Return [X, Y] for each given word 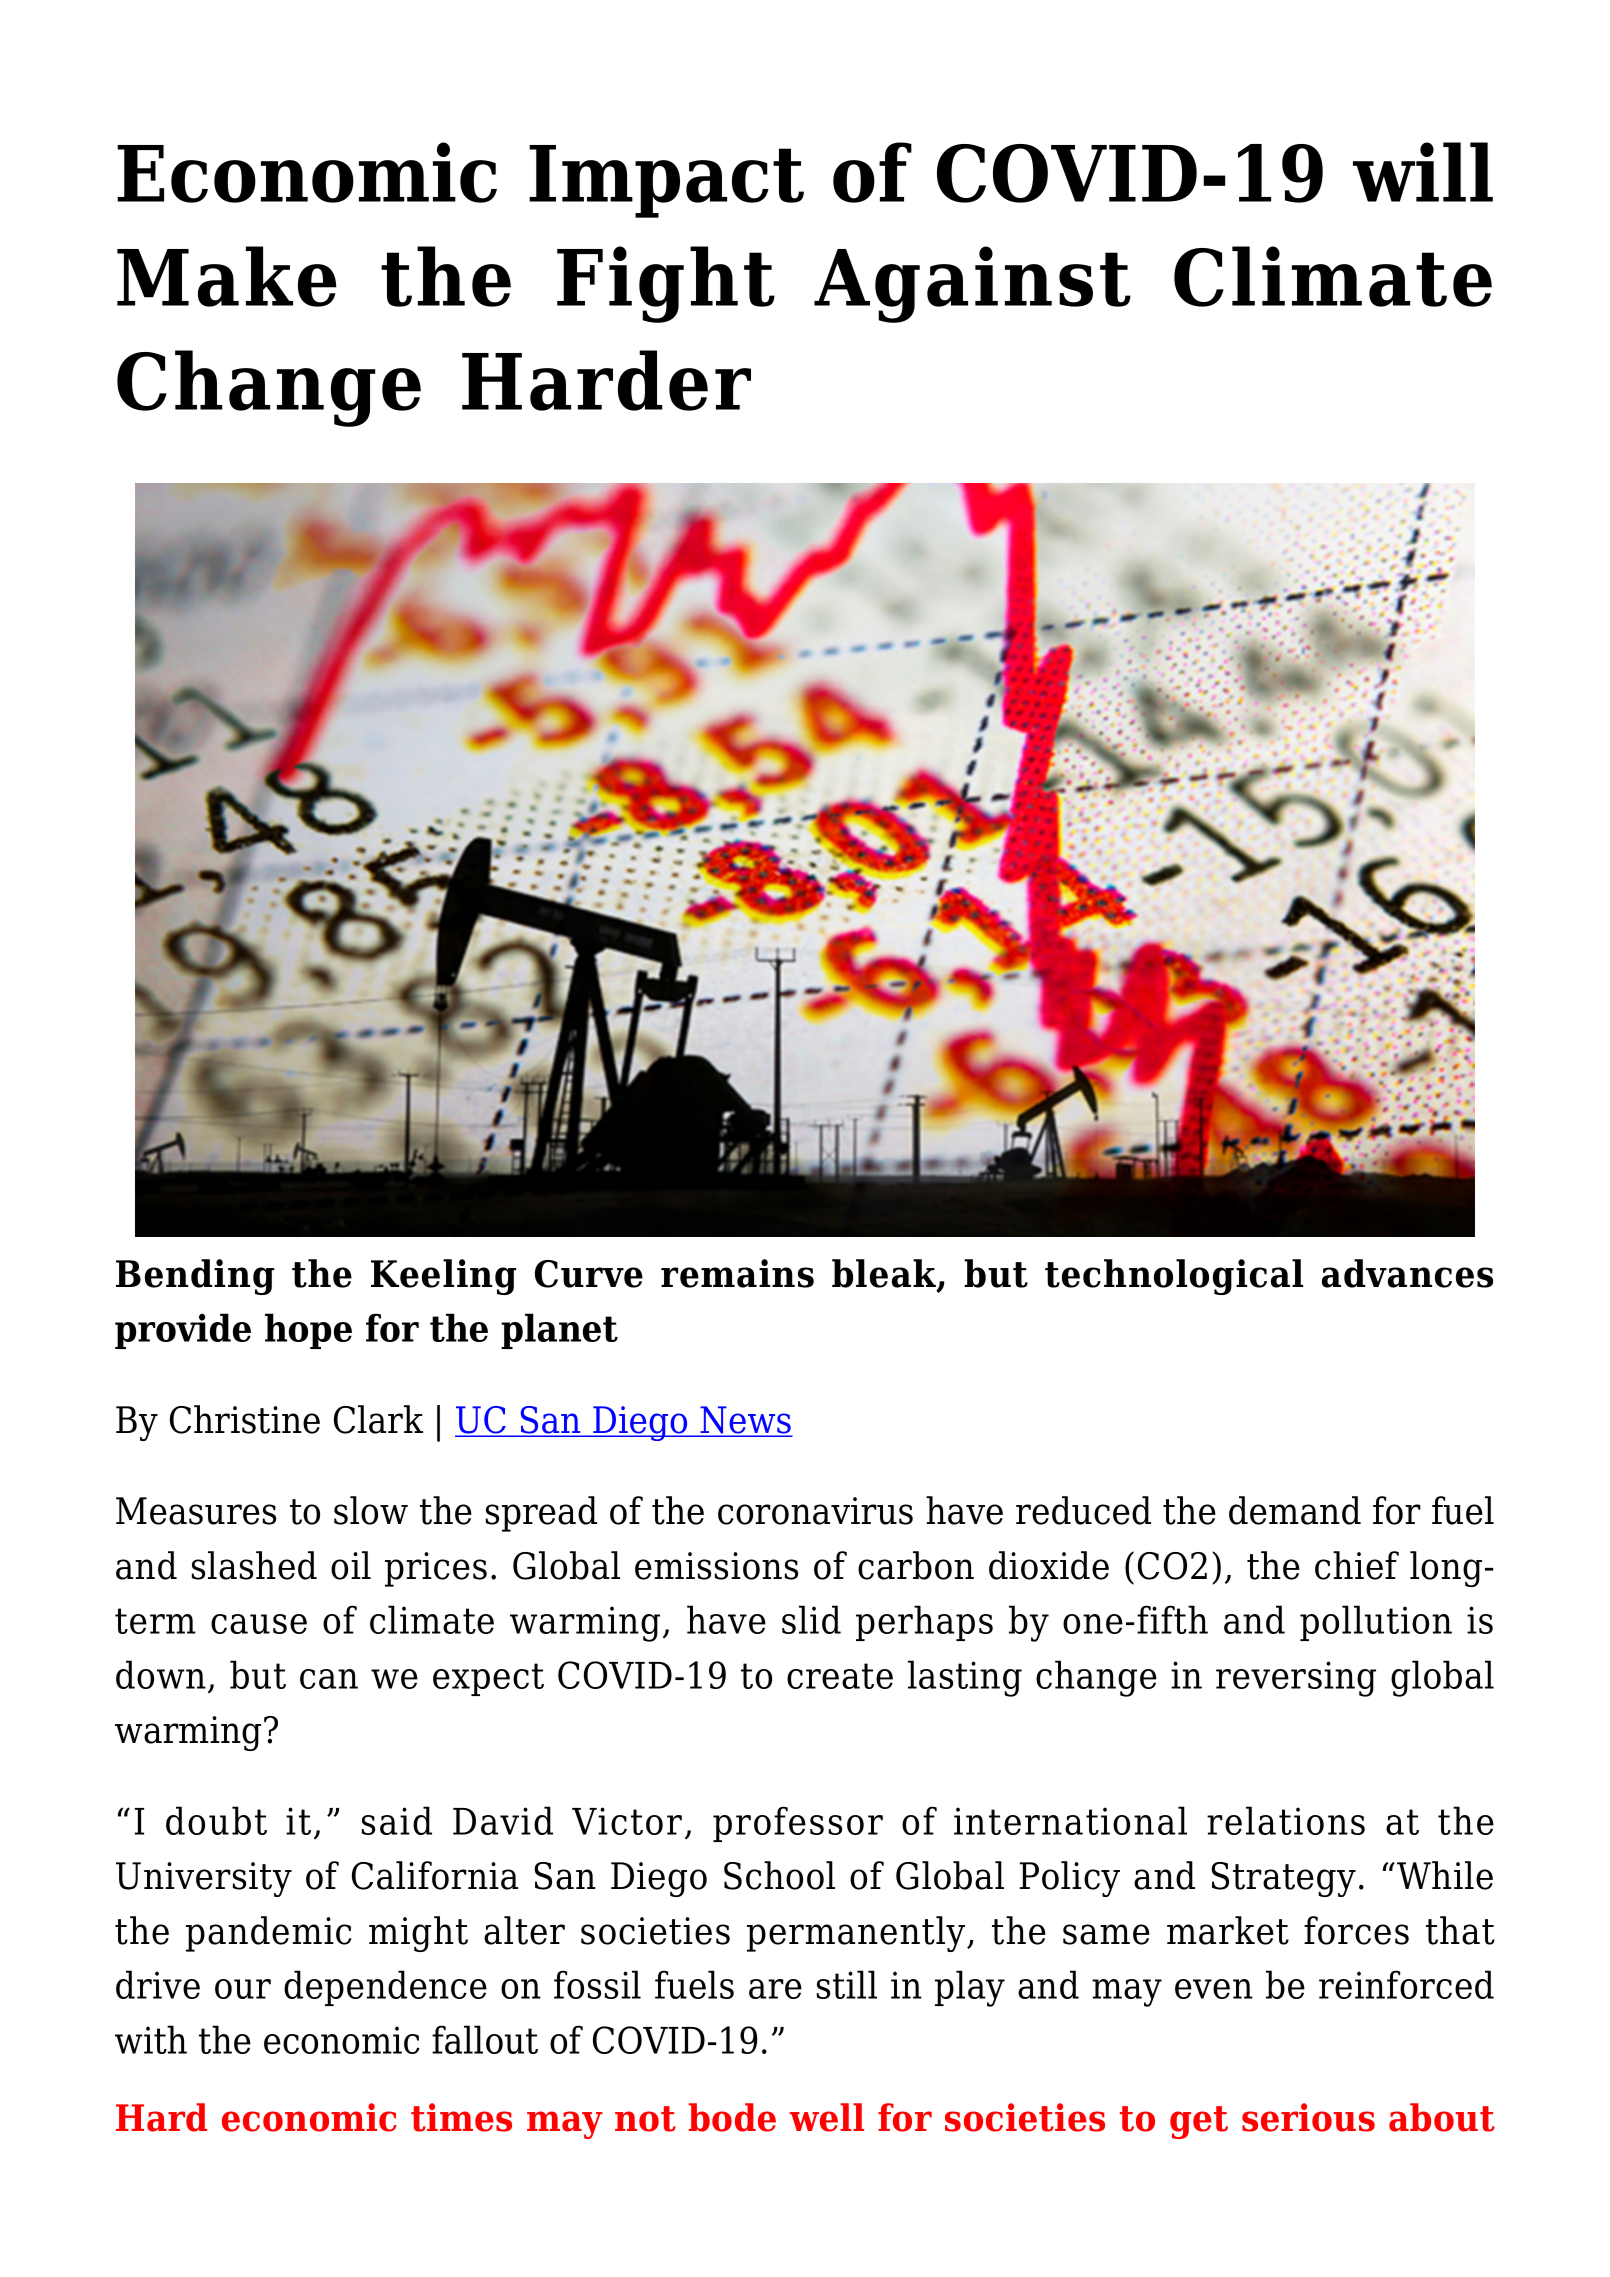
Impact [666, 181]
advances [1407, 1273]
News [745, 1421]
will [1423, 172]
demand [1295, 1510]
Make [227, 276]
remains [737, 1273]
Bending [195, 1277]
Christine [245, 1419]
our [243, 1989]
